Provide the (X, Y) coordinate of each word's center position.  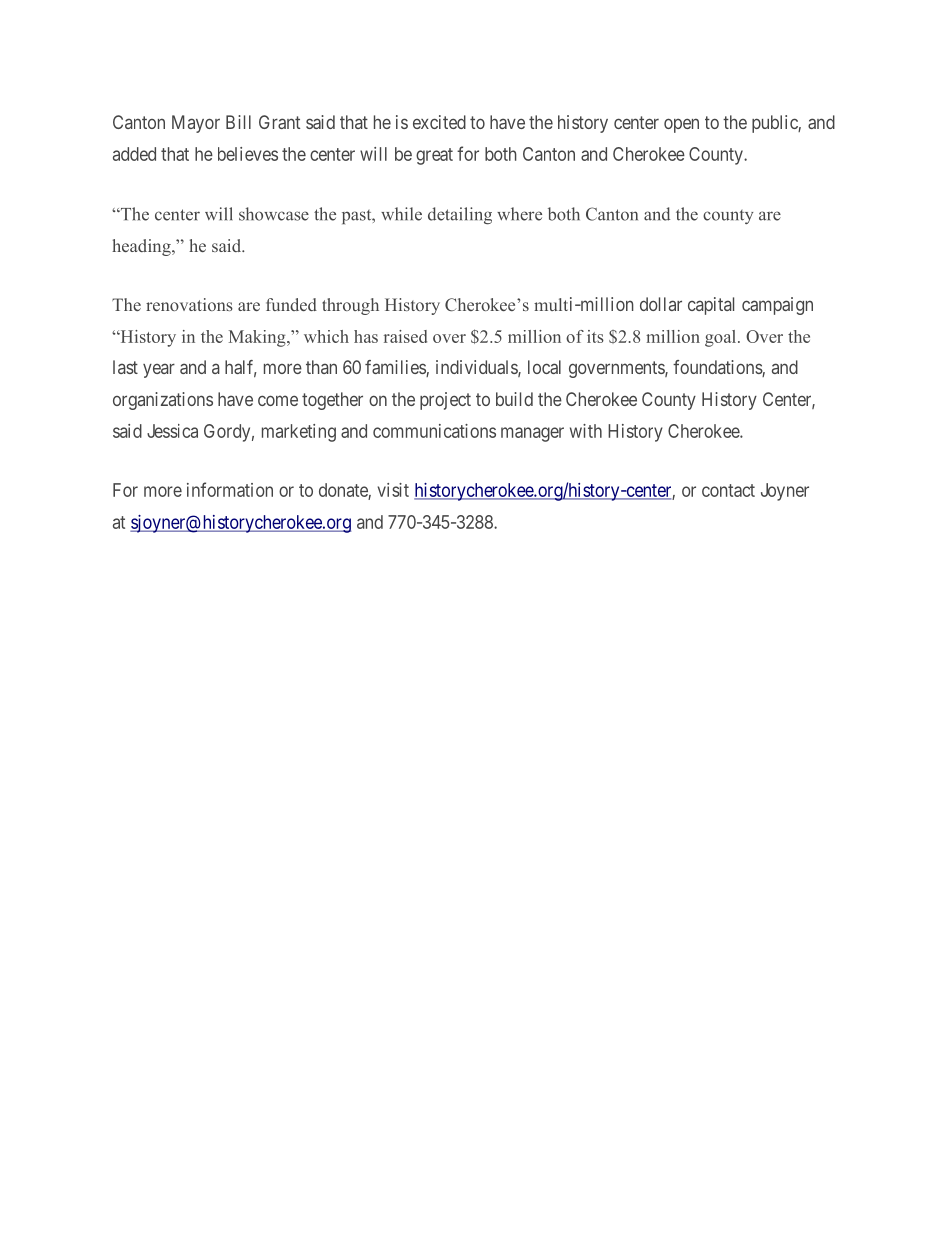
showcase (274, 214)
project (445, 401)
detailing (460, 215)
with (586, 431)
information (230, 489)
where (519, 214)
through (350, 306)
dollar (661, 304)
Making (258, 338)
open (681, 125)
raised (405, 336)
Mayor (196, 124)
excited (439, 122)
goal (722, 338)
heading (142, 247)
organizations (163, 401)
